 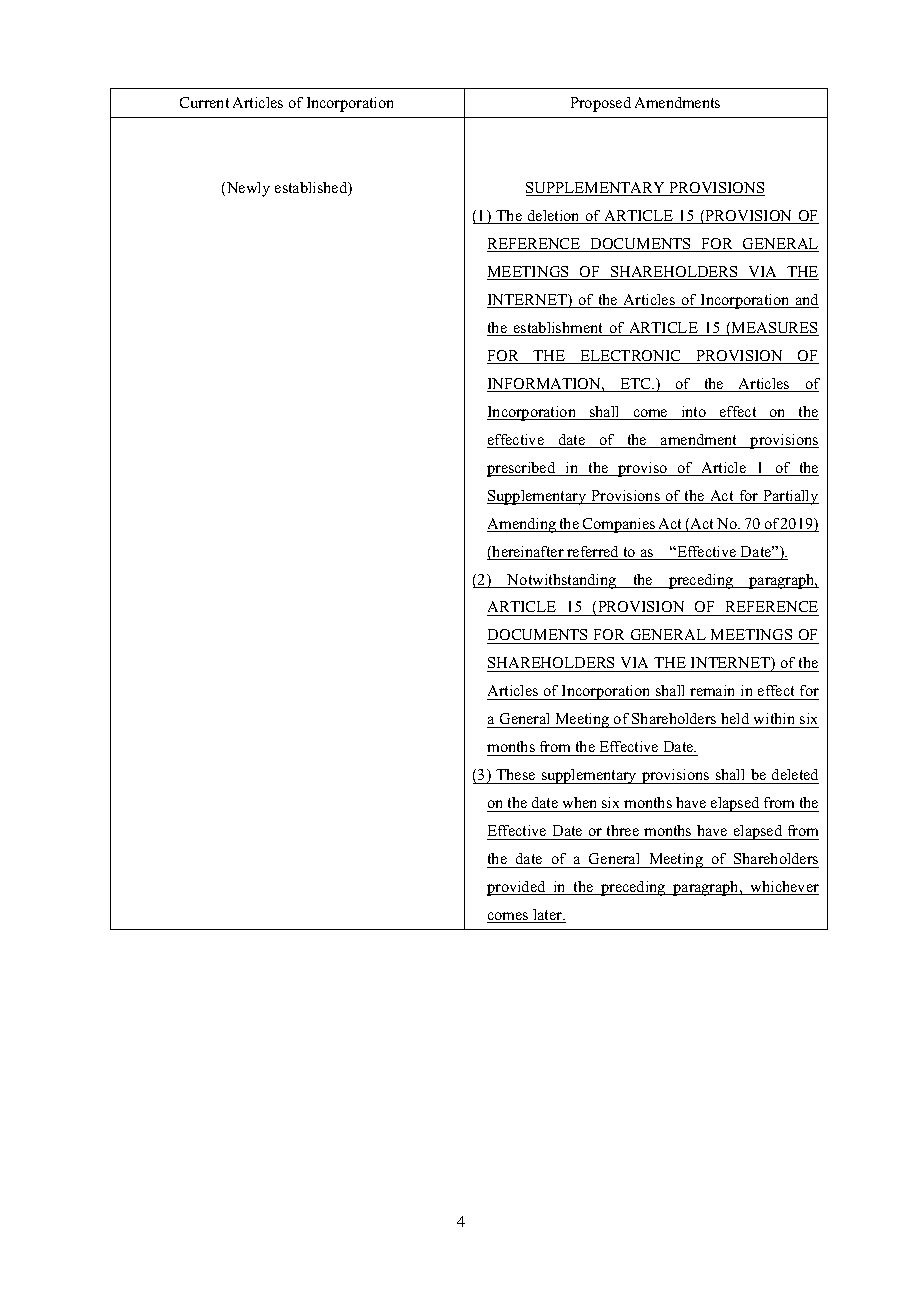 What do you see at coordinates (522, 525) in the page?
I see `Amending` at bounding box center [522, 525].
